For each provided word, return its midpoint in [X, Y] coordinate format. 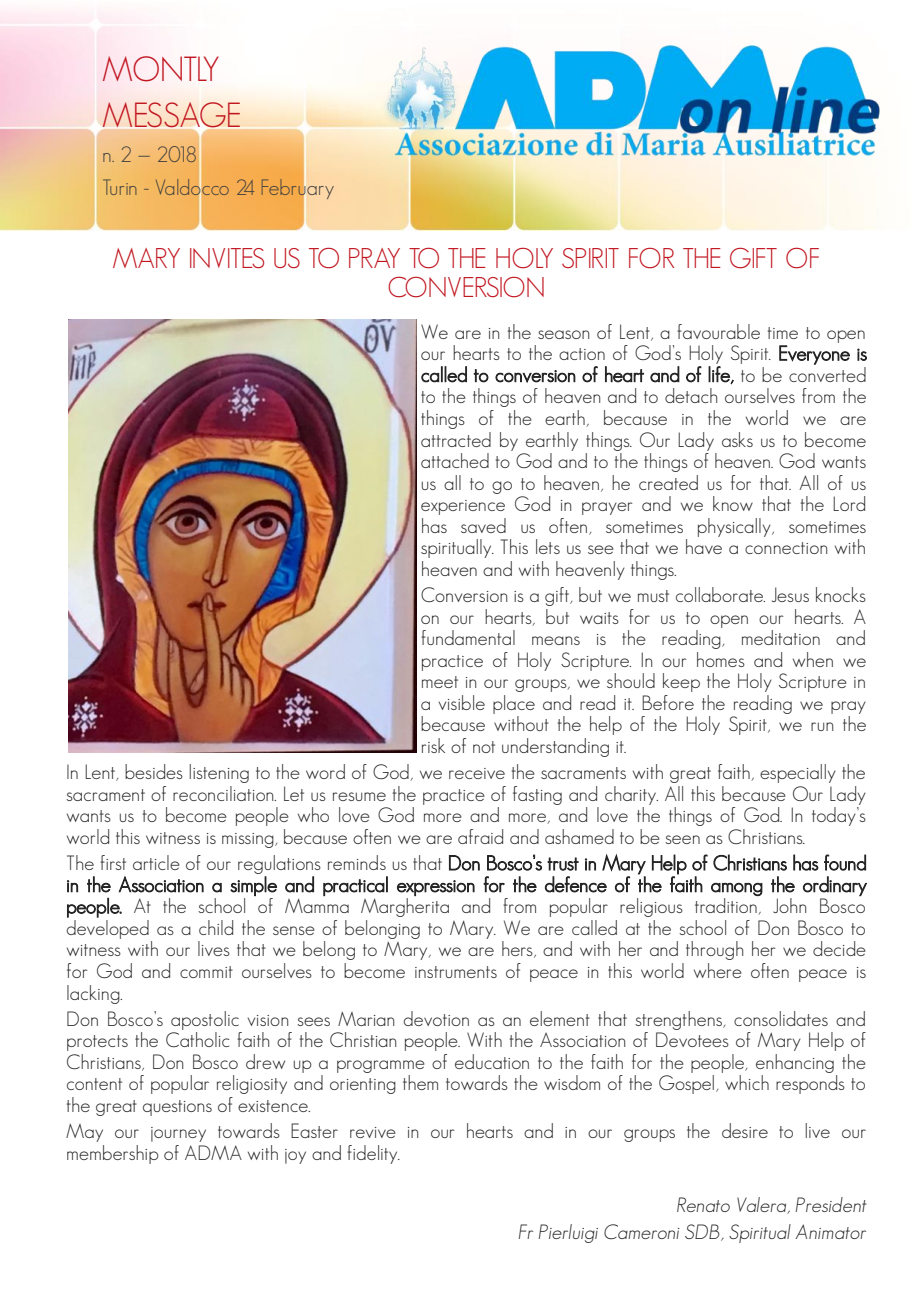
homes [721, 659]
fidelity [373, 1154]
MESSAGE [171, 115]
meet [440, 682]
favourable [718, 331]
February [297, 189]
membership [113, 1154]
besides [154, 771]
